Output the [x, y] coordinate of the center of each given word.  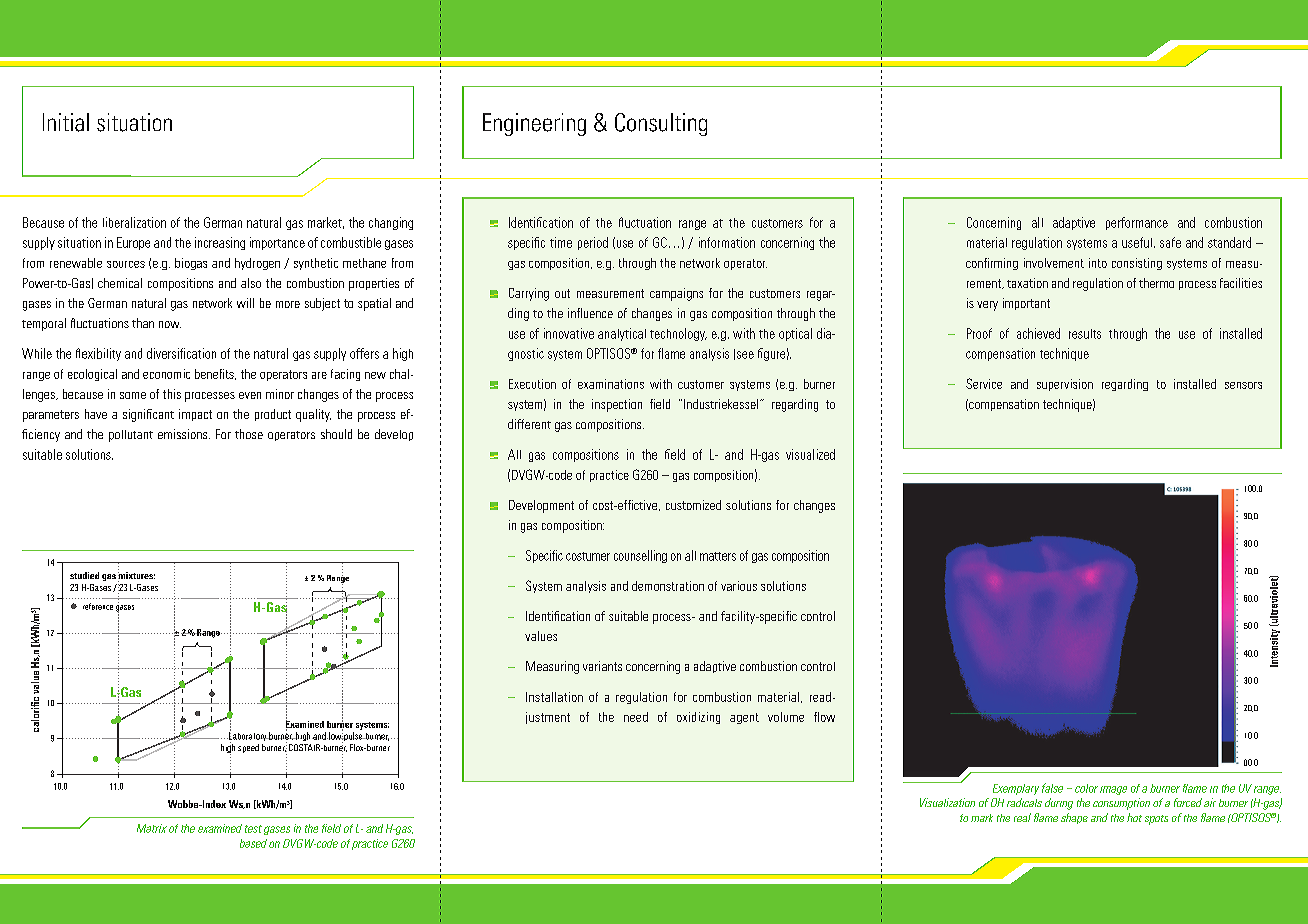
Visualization [947, 802]
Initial [66, 122]
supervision [1065, 385]
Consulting [661, 124]
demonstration [668, 586]
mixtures [136, 577]
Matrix [152, 828]
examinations [611, 384]
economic [166, 374]
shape [1074, 818]
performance [1137, 223]
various [739, 586]
